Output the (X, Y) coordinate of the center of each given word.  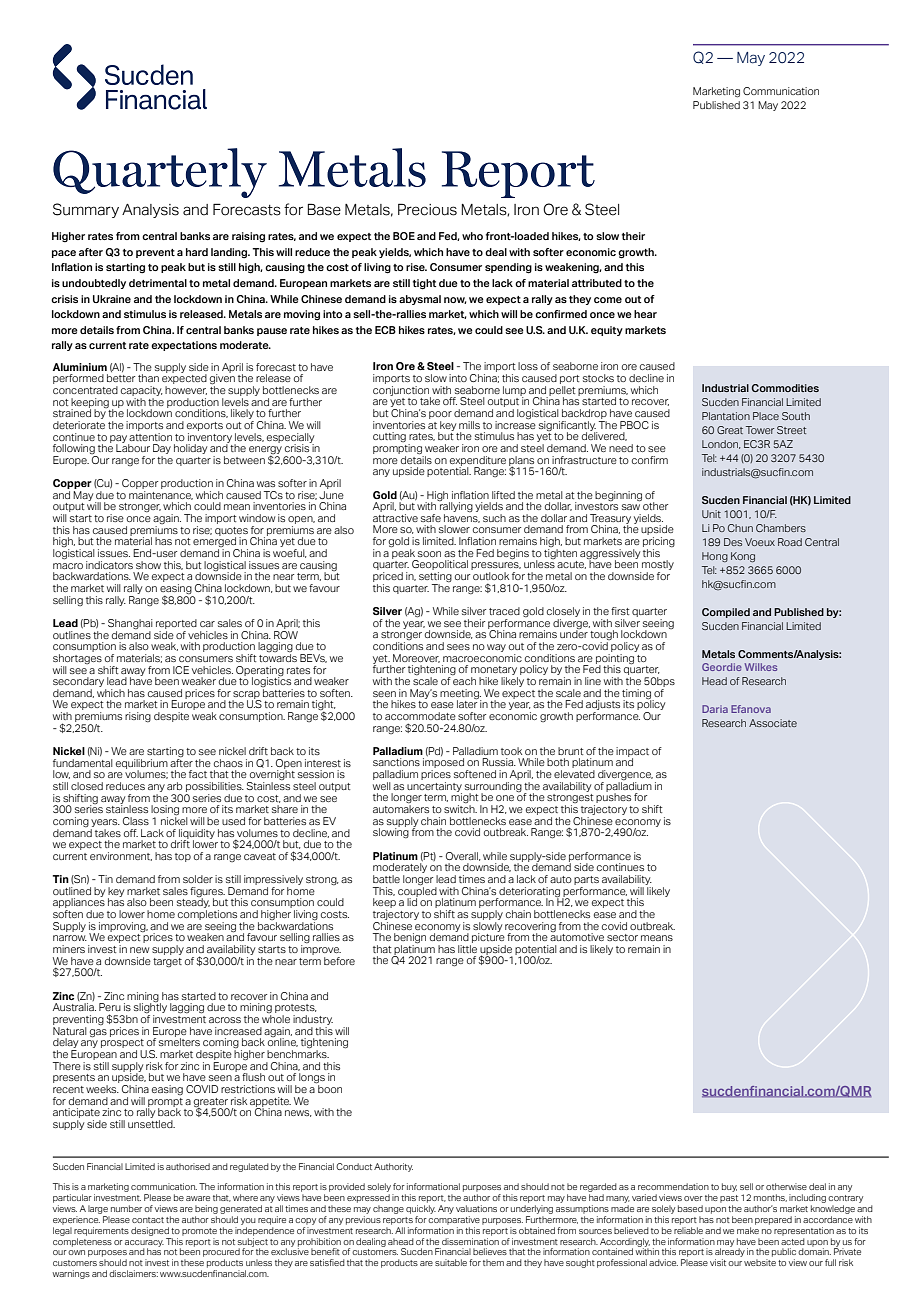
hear (645, 314)
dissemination (470, 1240)
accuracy (144, 1244)
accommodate (420, 716)
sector (622, 937)
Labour (133, 447)
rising (138, 717)
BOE (404, 236)
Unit (711, 514)
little (467, 949)
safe (431, 518)
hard (197, 252)
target (167, 962)
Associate (773, 723)
